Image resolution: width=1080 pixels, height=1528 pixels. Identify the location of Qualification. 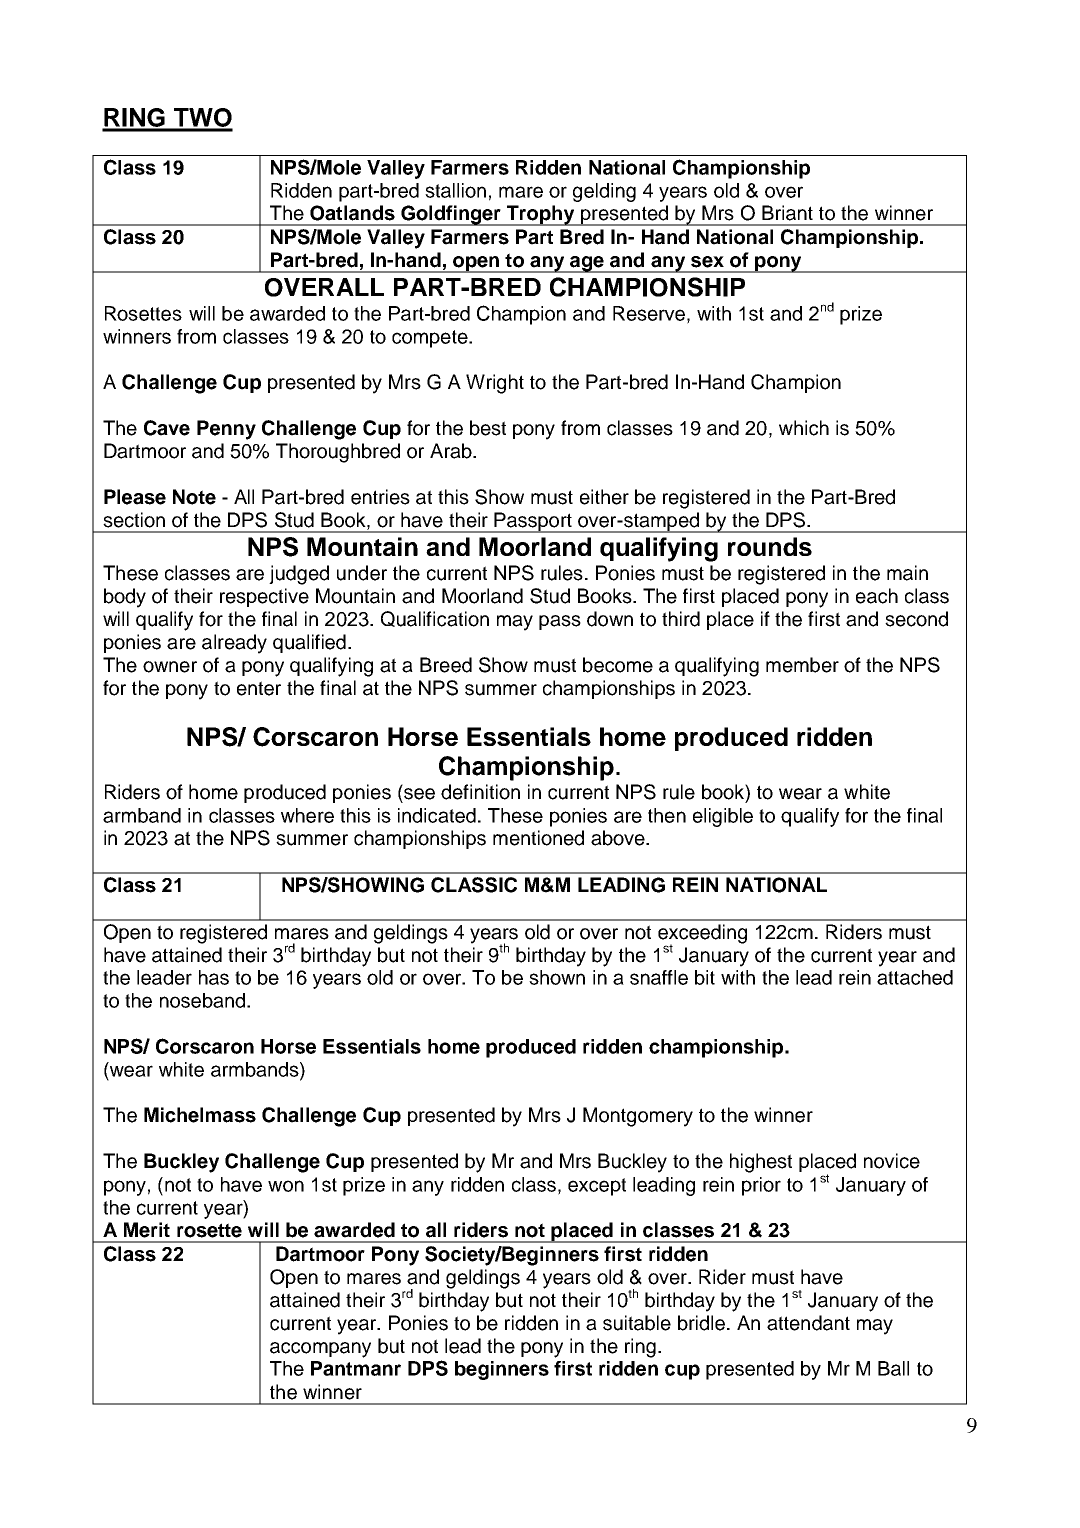
(435, 619).
